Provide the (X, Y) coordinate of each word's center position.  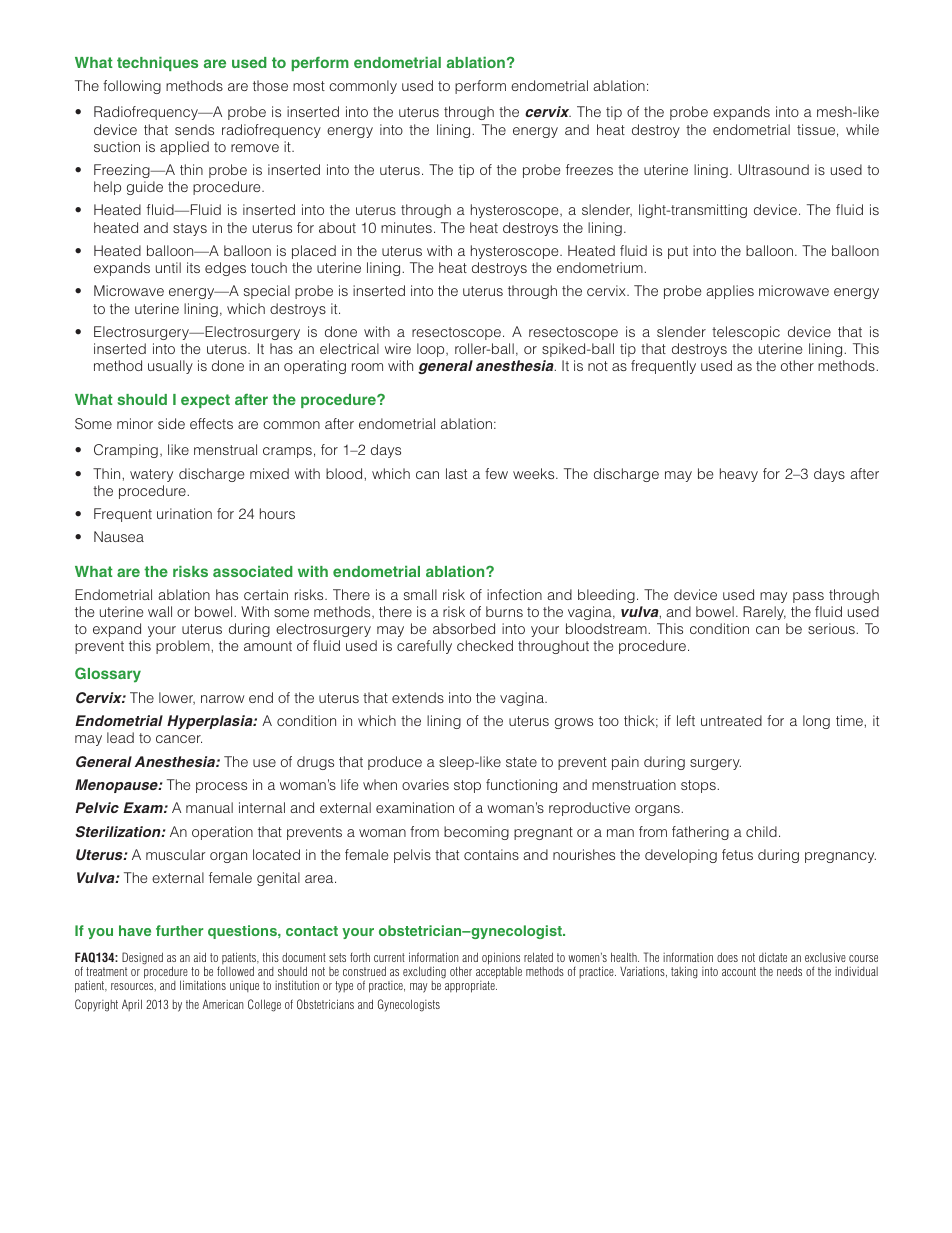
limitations (203, 985)
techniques (157, 64)
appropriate (470, 985)
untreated (731, 720)
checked (485, 645)
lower (177, 698)
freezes (589, 169)
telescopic (746, 333)
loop (432, 350)
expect (205, 401)
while (862, 129)
